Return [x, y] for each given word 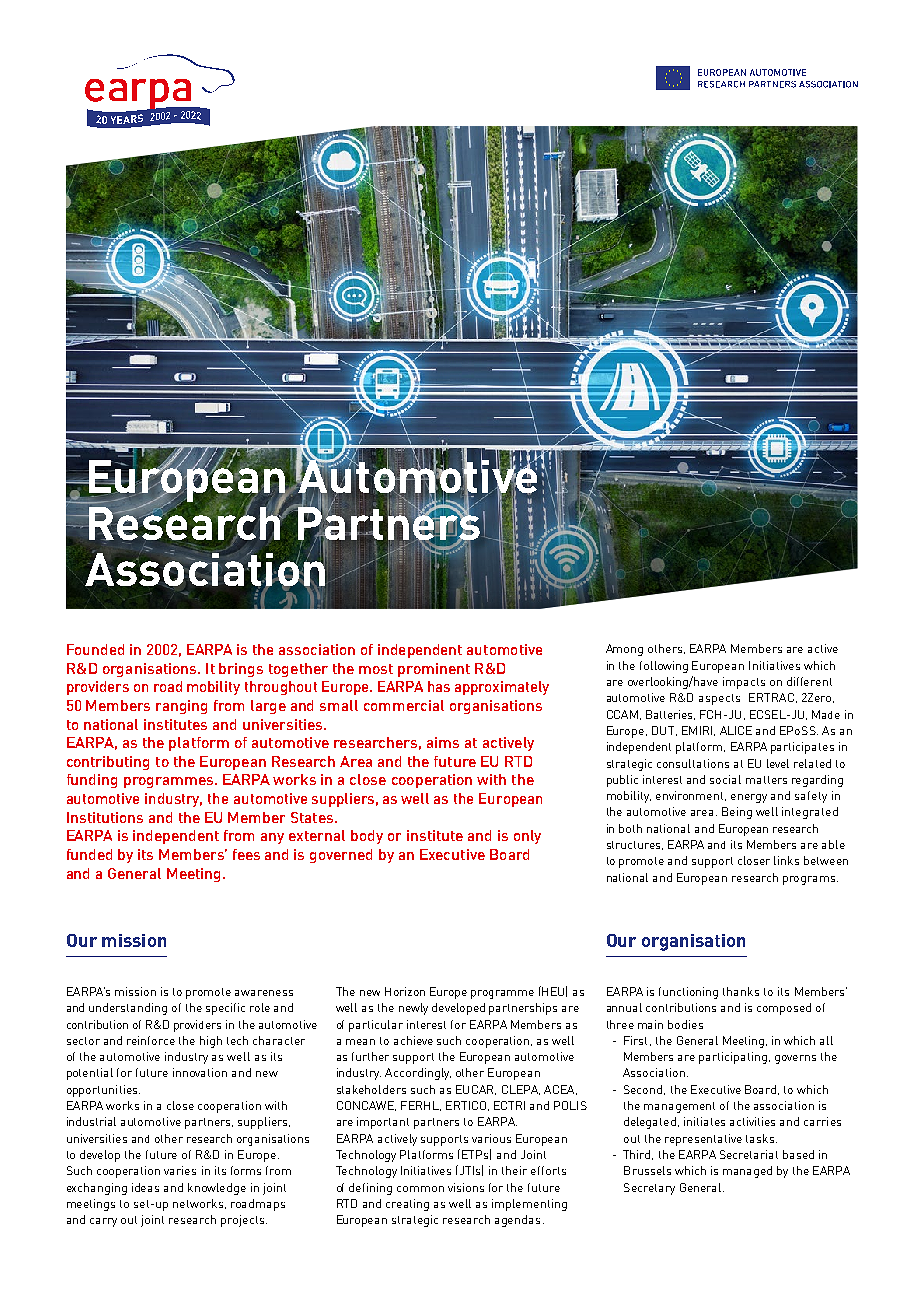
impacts [744, 683]
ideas [145, 1187]
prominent [434, 670]
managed [747, 1172]
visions [466, 1187]
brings [241, 670]
